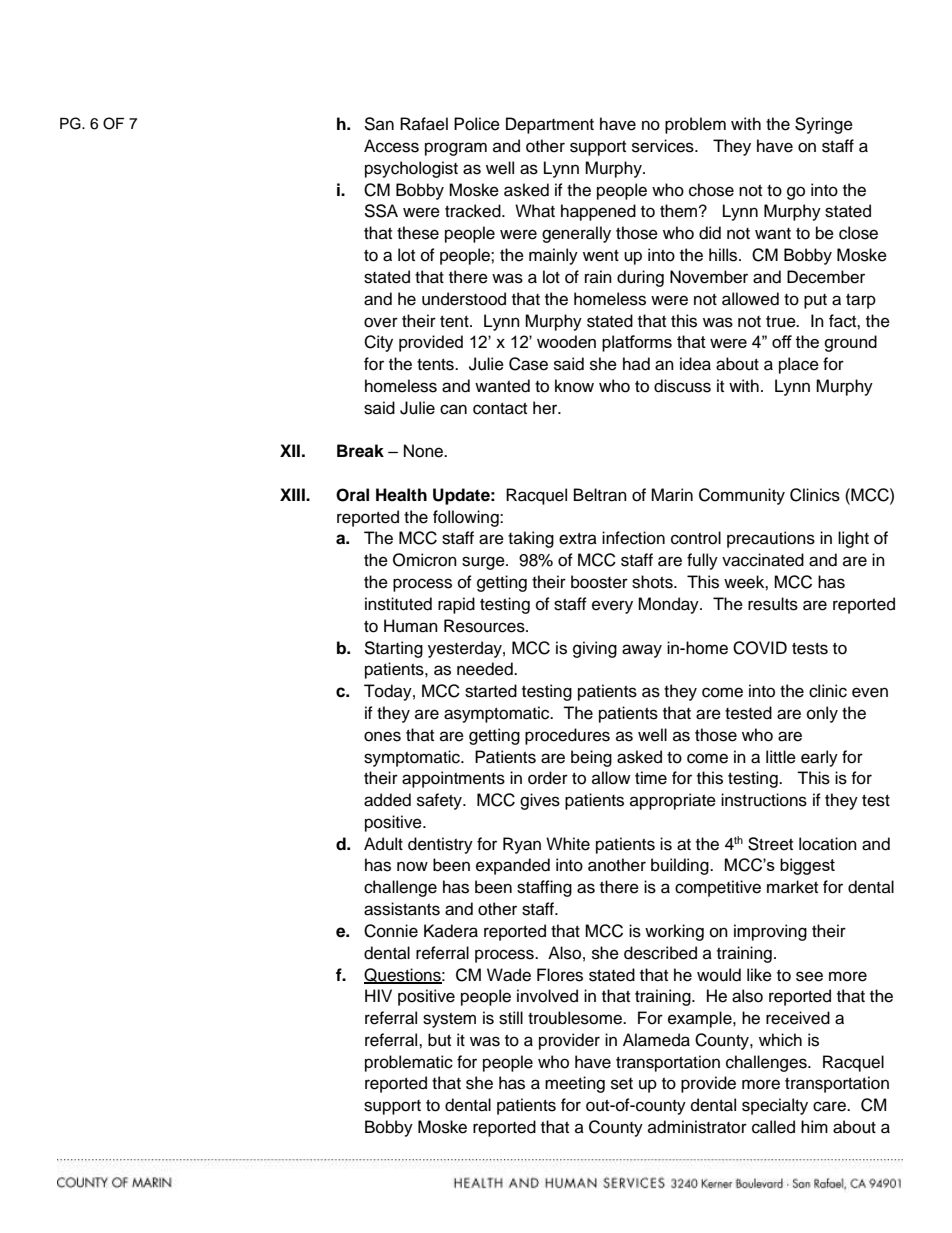  I want to click on know, so click(574, 386).
